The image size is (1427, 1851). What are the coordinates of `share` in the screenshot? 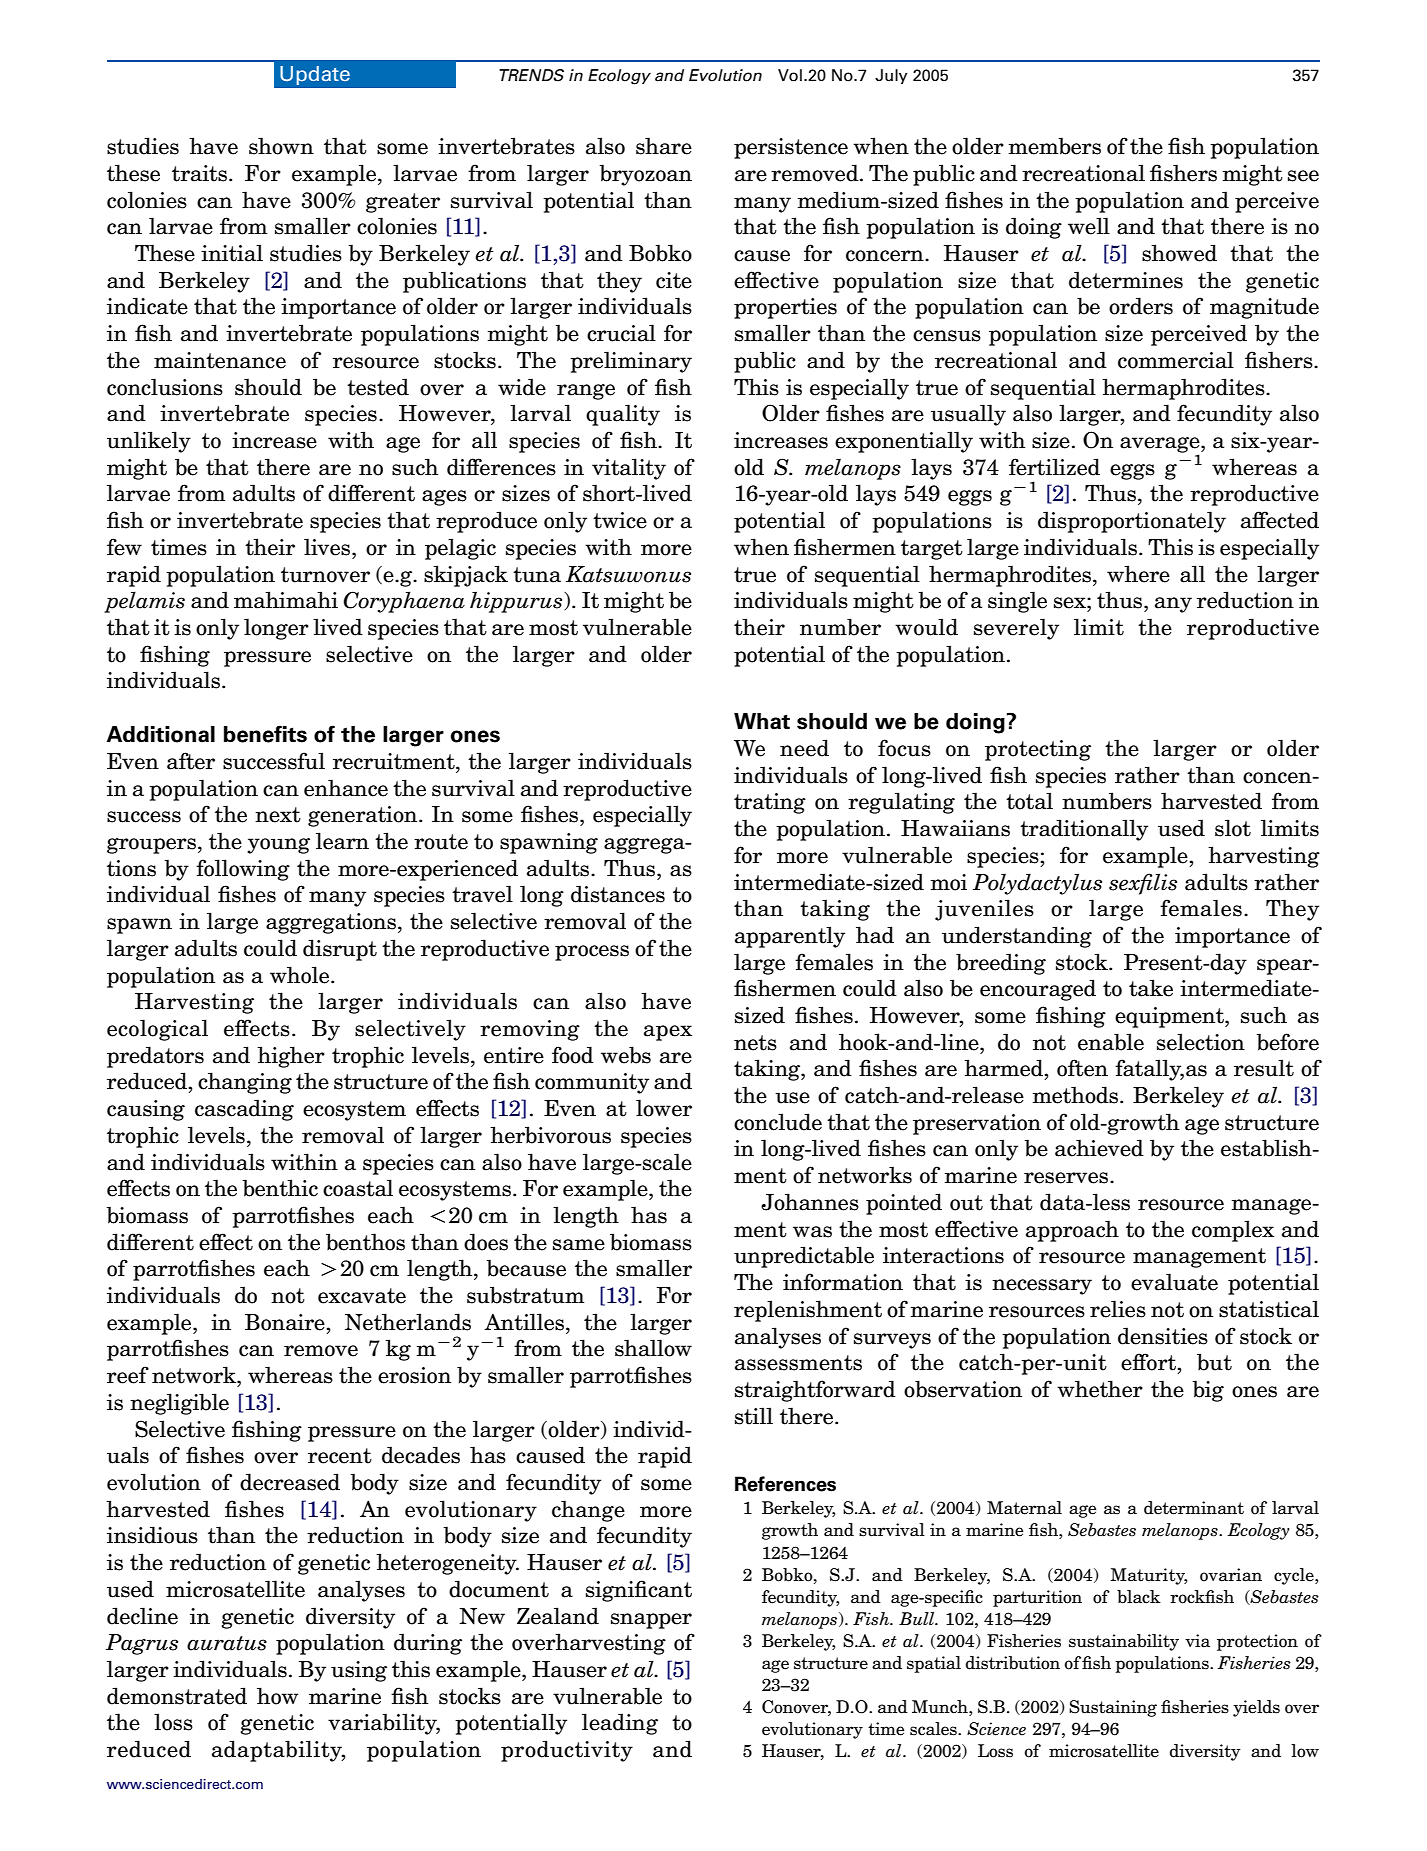 It's located at (664, 146).
